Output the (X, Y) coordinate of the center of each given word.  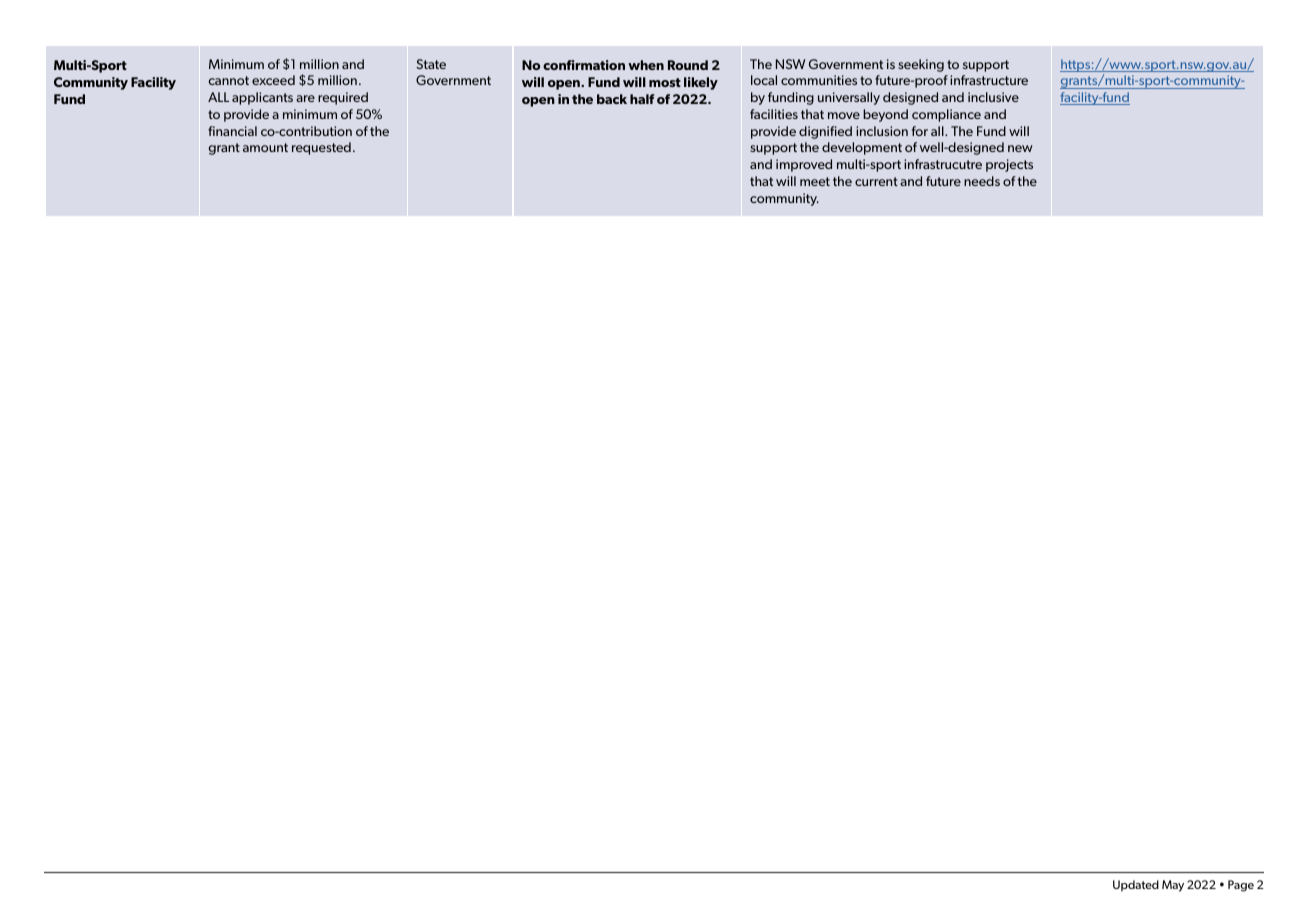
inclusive (993, 97)
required (343, 98)
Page (1241, 886)
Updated (1136, 886)
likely (701, 83)
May (1173, 886)
